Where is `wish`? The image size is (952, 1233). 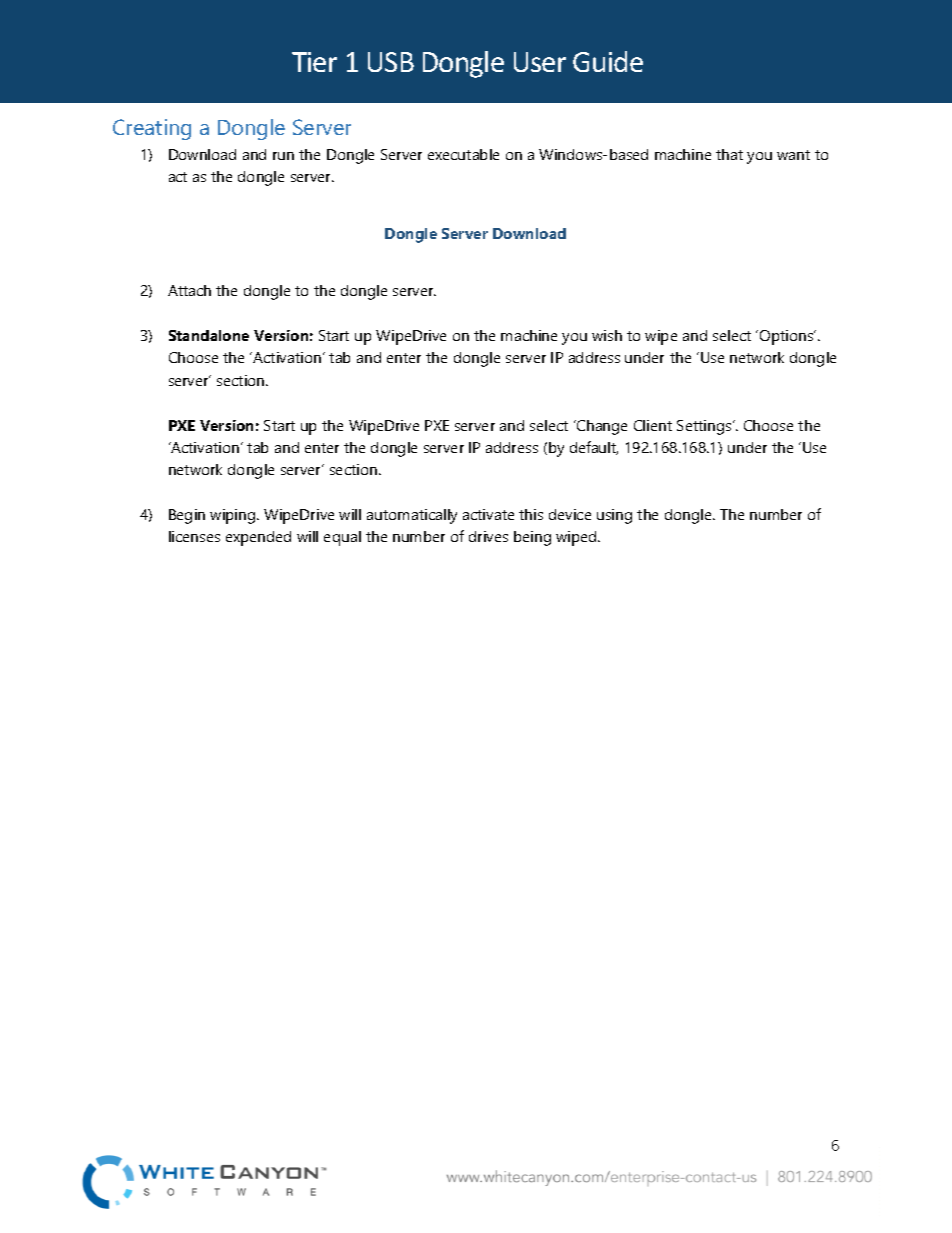
wish is located at coordinates (607, 335).
